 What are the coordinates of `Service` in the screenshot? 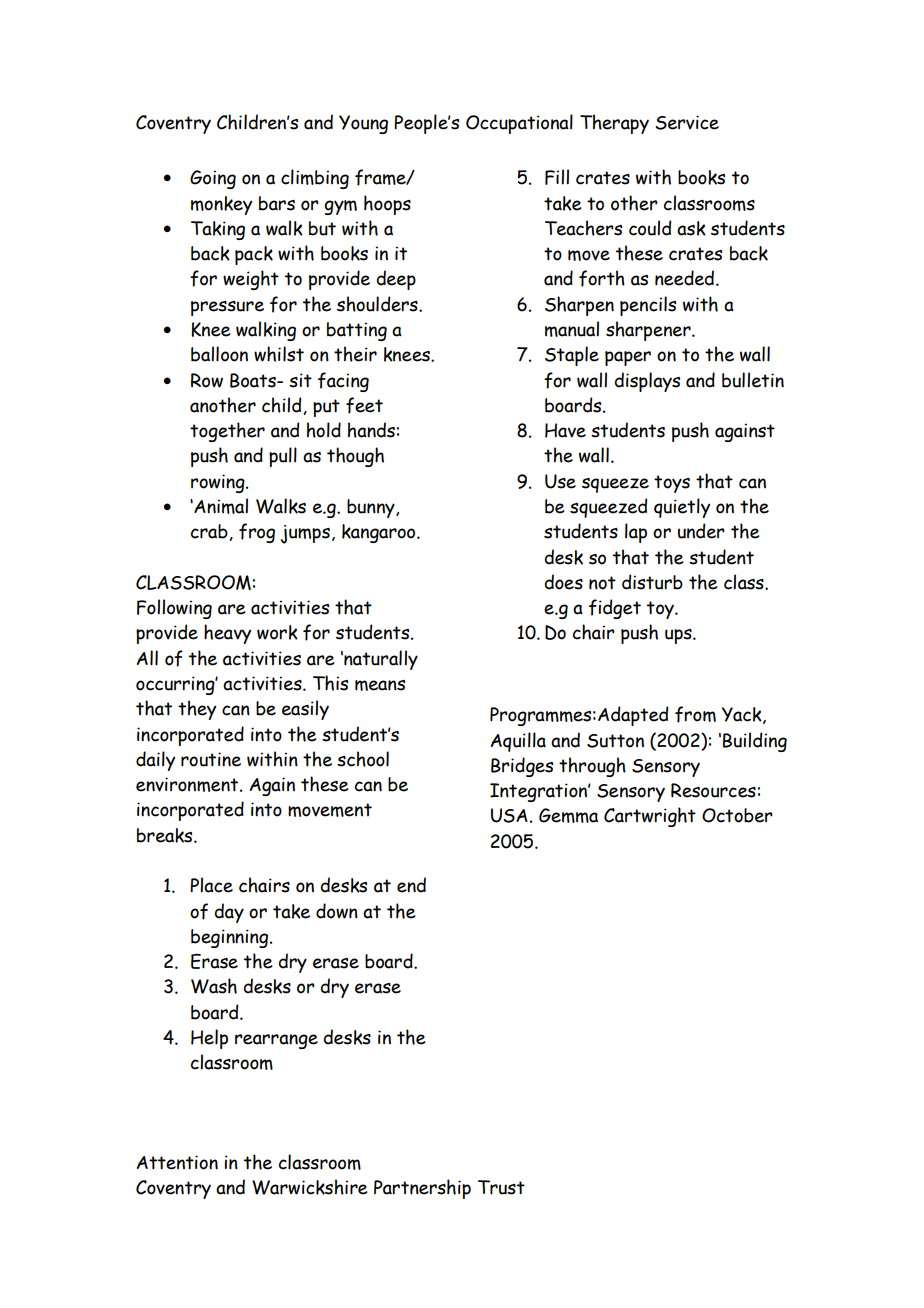 It's located at (687, 122).
